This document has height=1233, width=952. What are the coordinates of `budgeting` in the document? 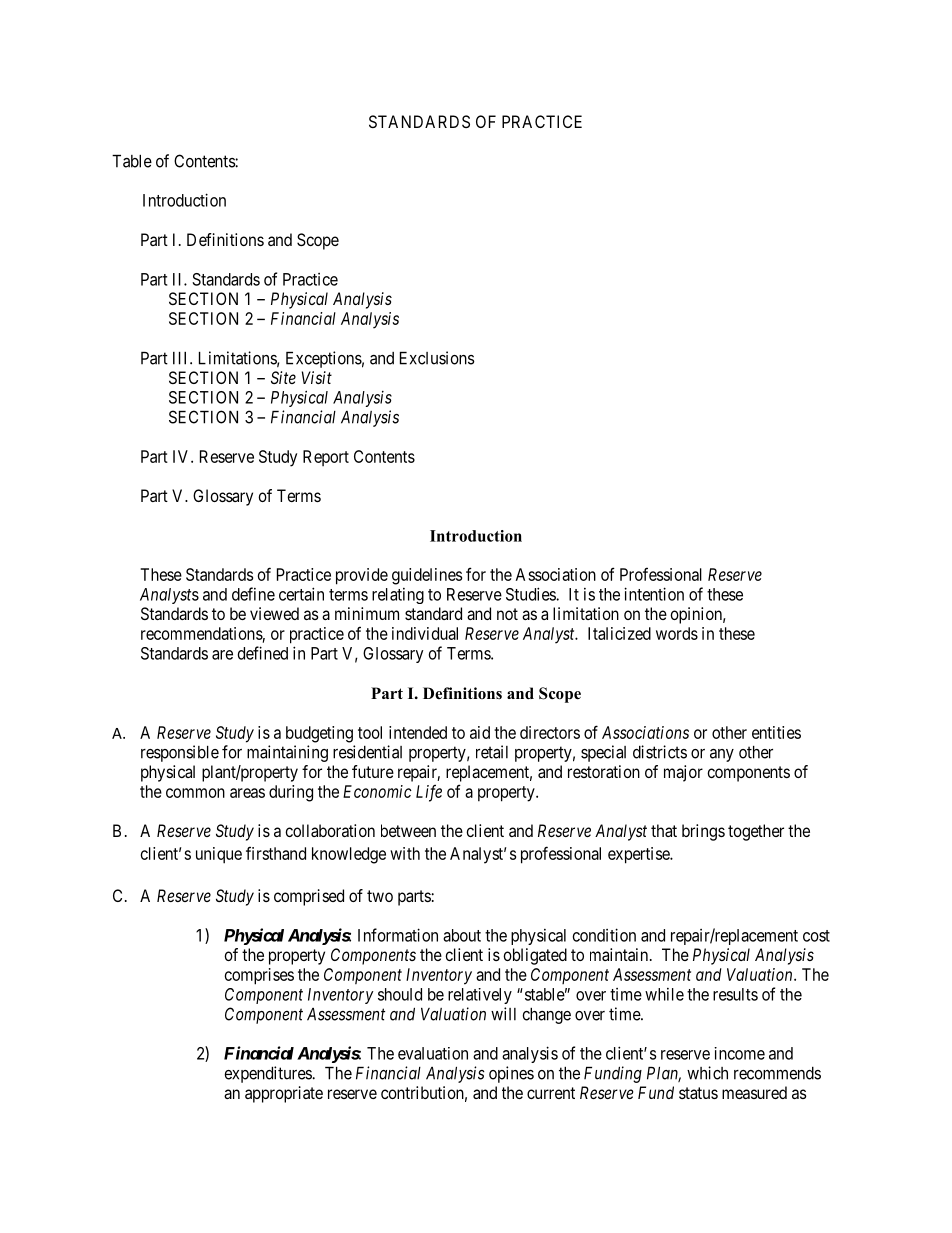 It's located at (319, 734).
